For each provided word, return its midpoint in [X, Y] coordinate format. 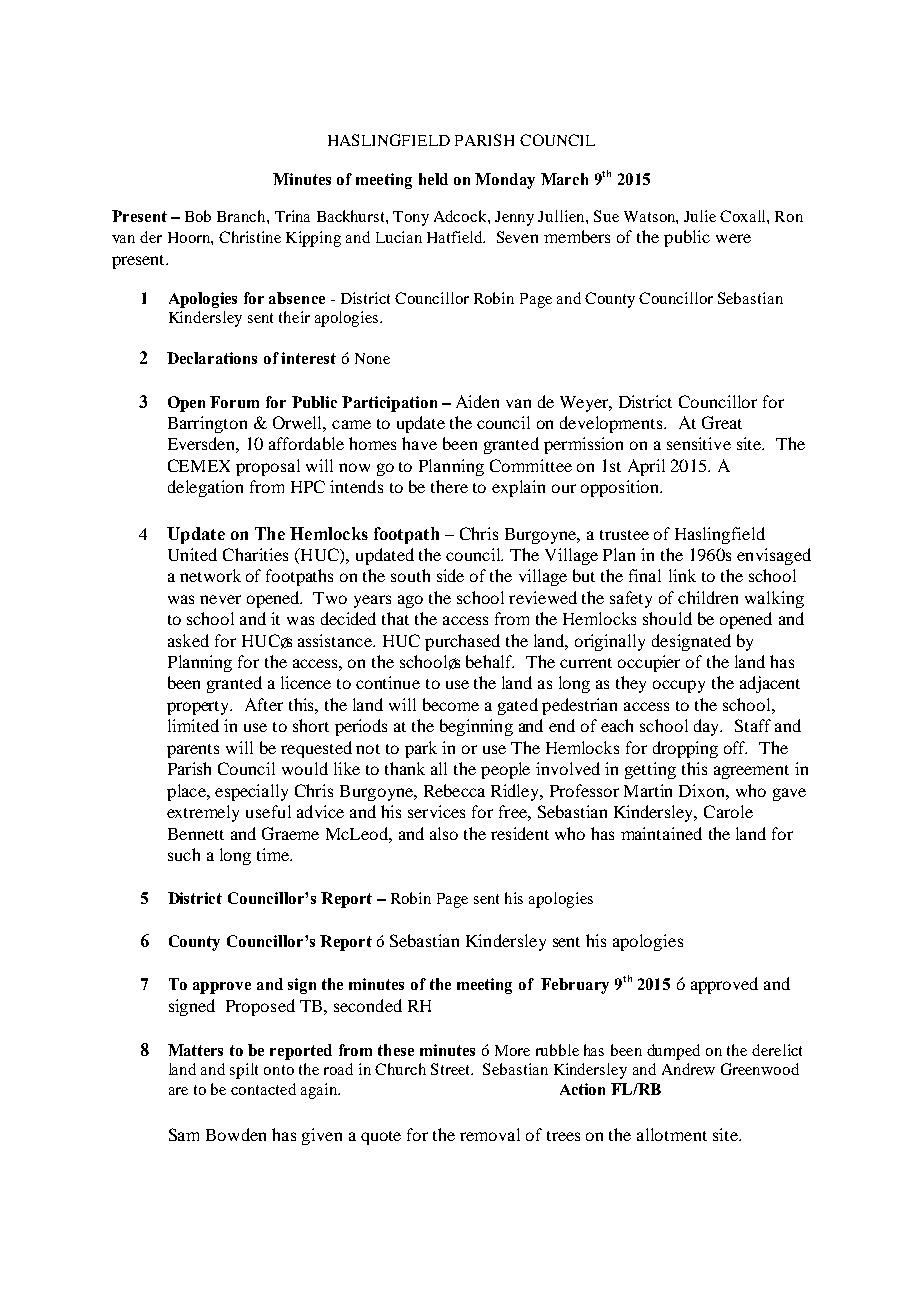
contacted [263, 1089]
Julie [700, 216]
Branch [242, 216]
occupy [679, 686]
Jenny [514, 218]
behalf [490, 661]
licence [306, 682]
